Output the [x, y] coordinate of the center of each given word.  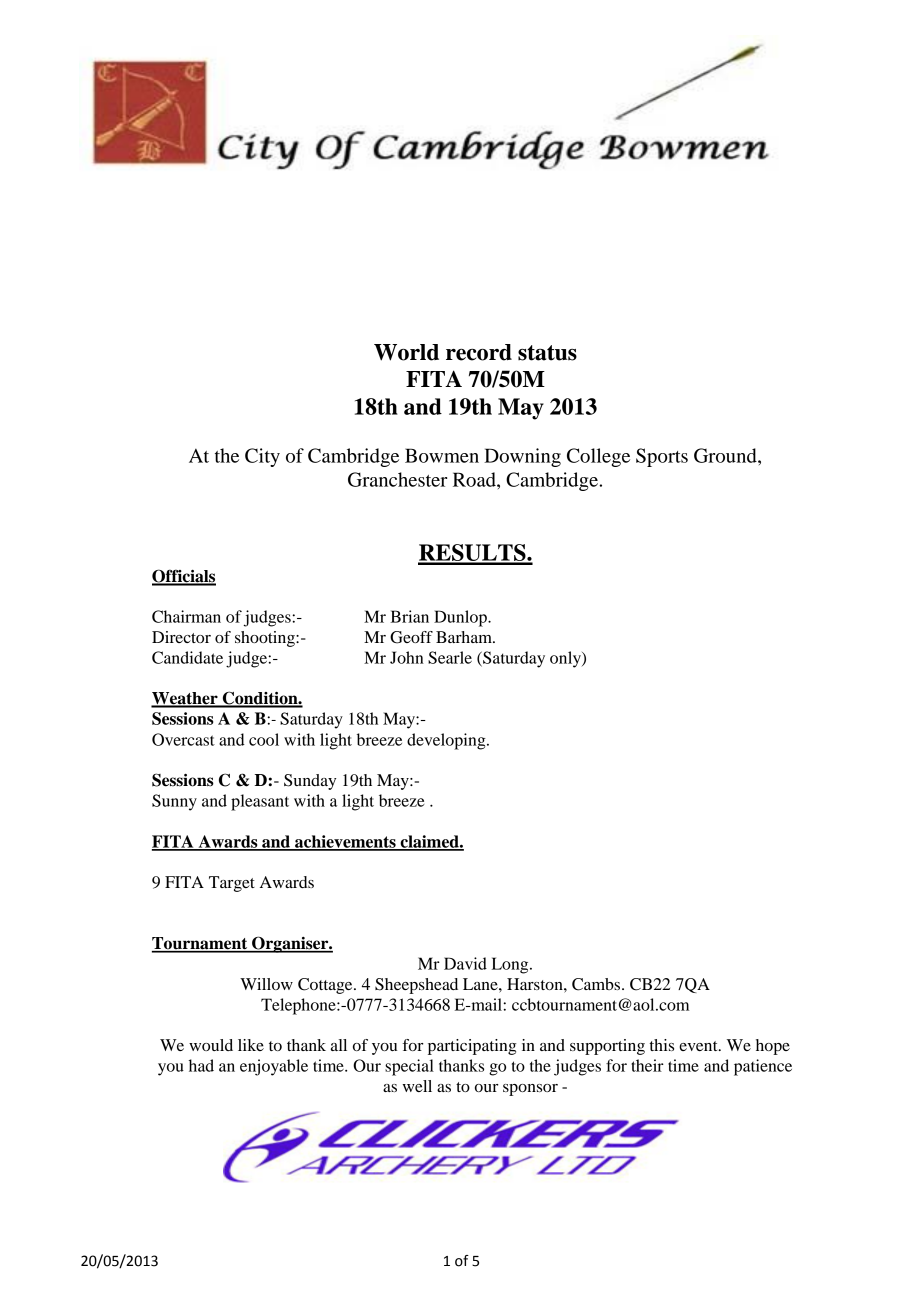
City [262, 457]
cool [264, 739]
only [566, 659]
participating [472, 1047]
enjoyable [274, 1067]
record [479, 352]
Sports [662, 457]
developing [447, 741]
